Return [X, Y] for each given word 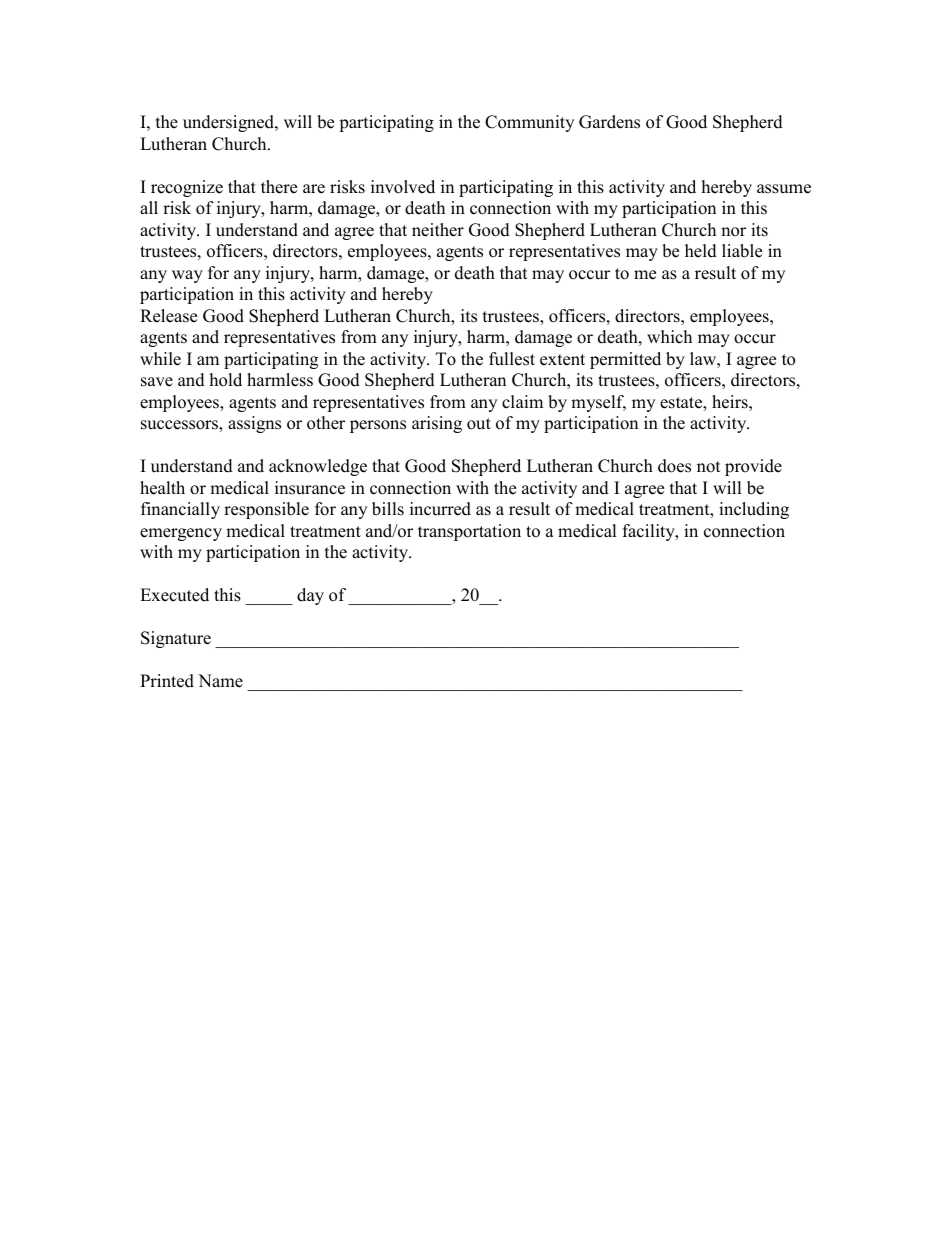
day [310, 596]
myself [598, 403]
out [479, 424]
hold [226, 380]
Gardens [609, 122]
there [279, 187]
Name [220, 681]
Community [529, 123]
